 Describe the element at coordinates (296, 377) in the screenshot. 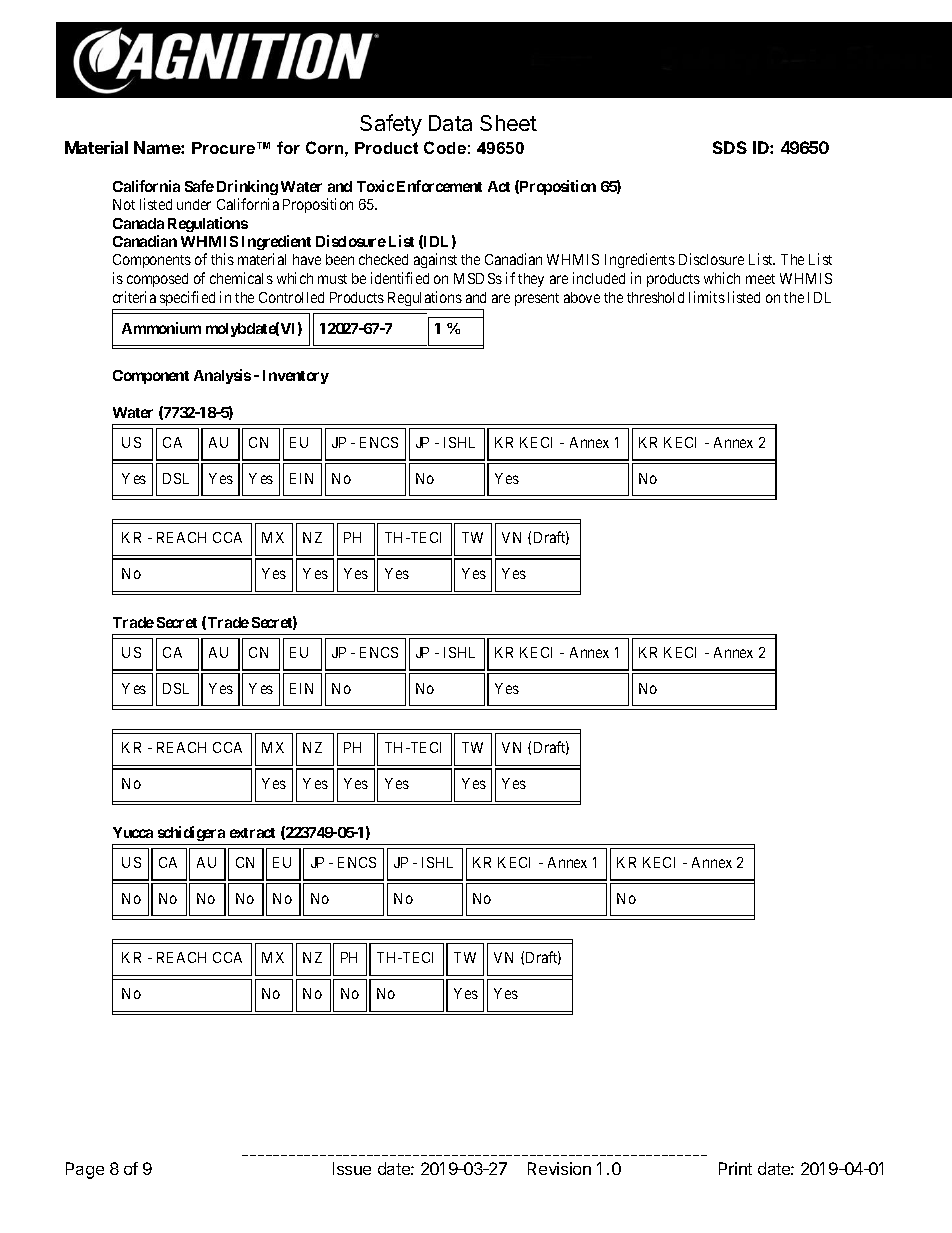

I see `Inventory` at that location.
